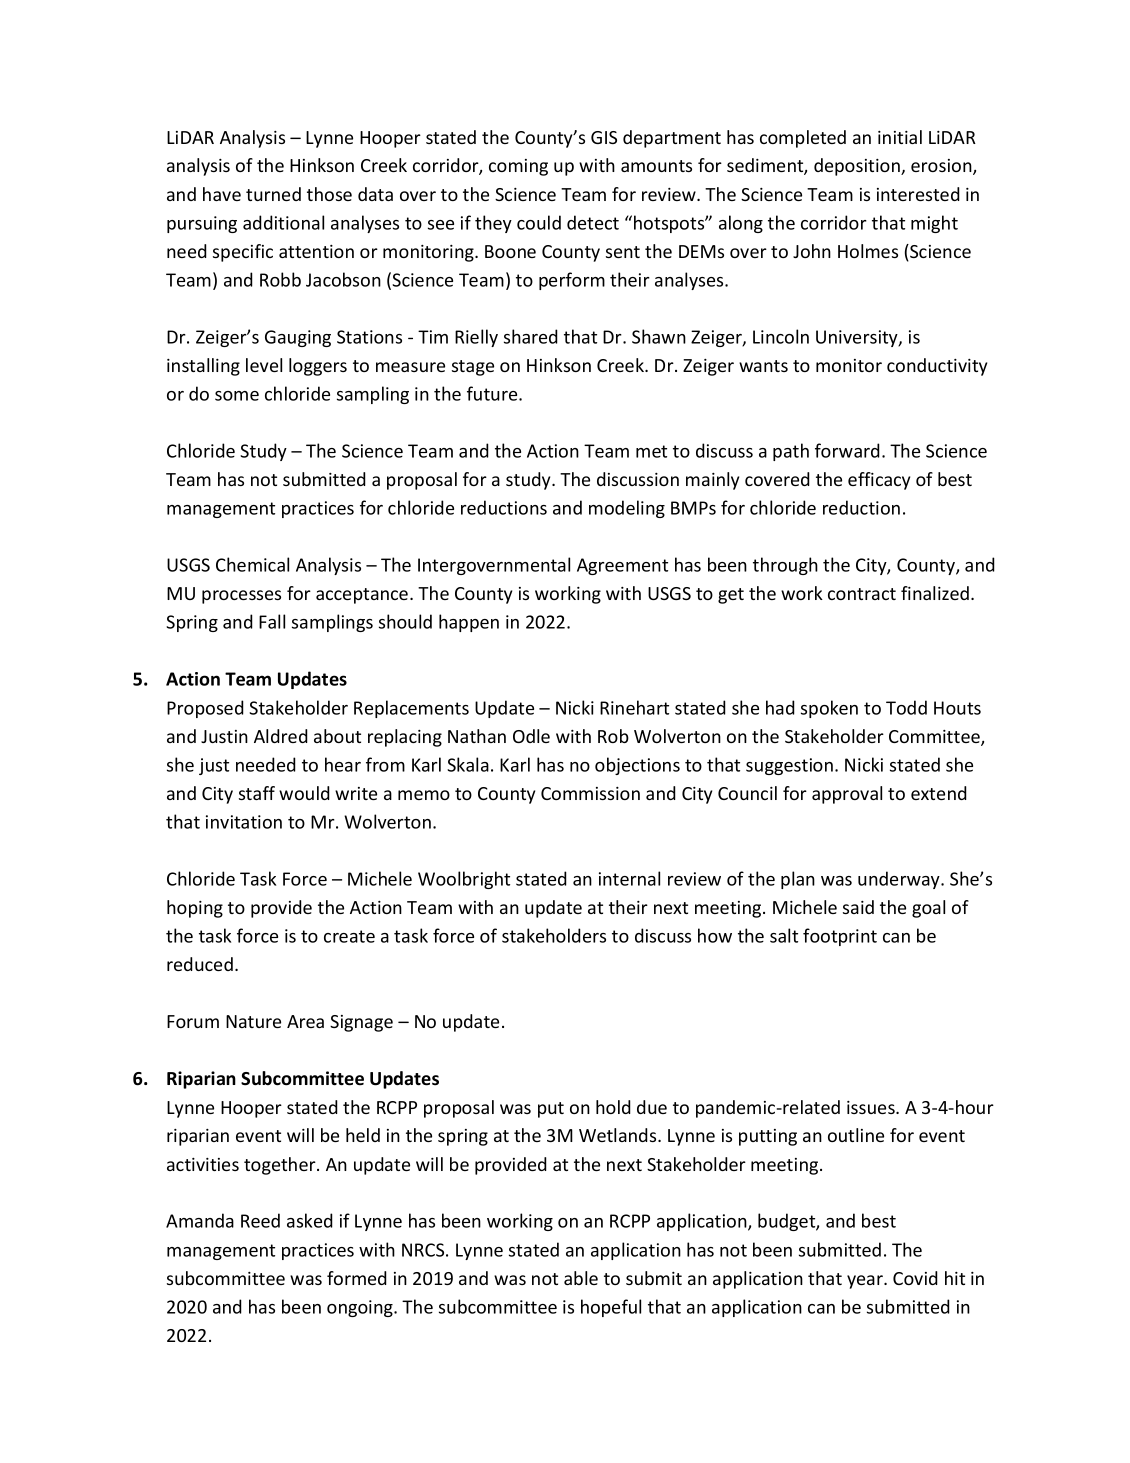 The height and width of the screenshot is (1463, 1130). What do you see at coordinates (590, 793) in the screenshot?
I see `Commission` at bounding box center [590, 793].
